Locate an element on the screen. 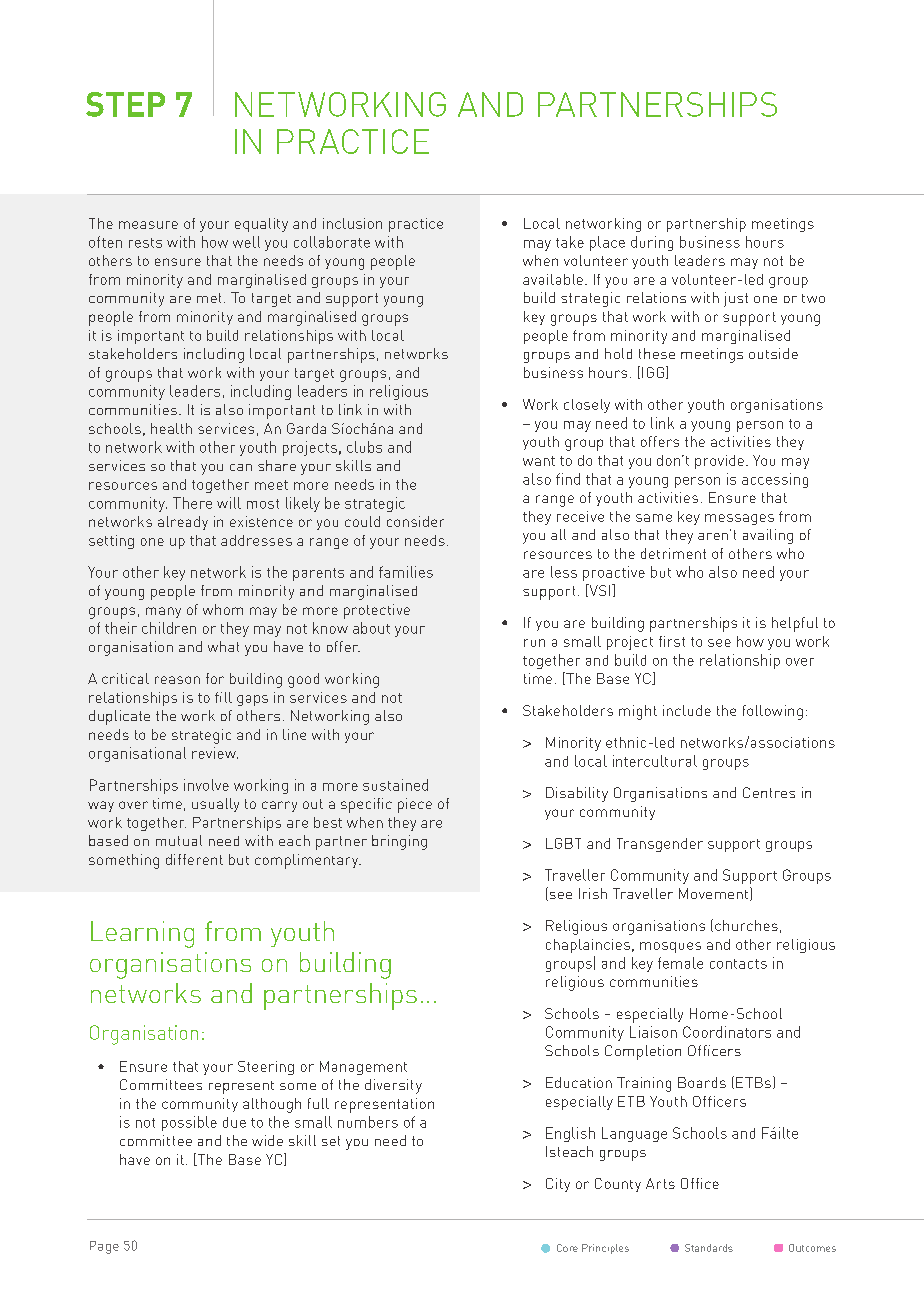 This screenshot has height=1308, width=924. Movement is located at coordinates (715, 894).
